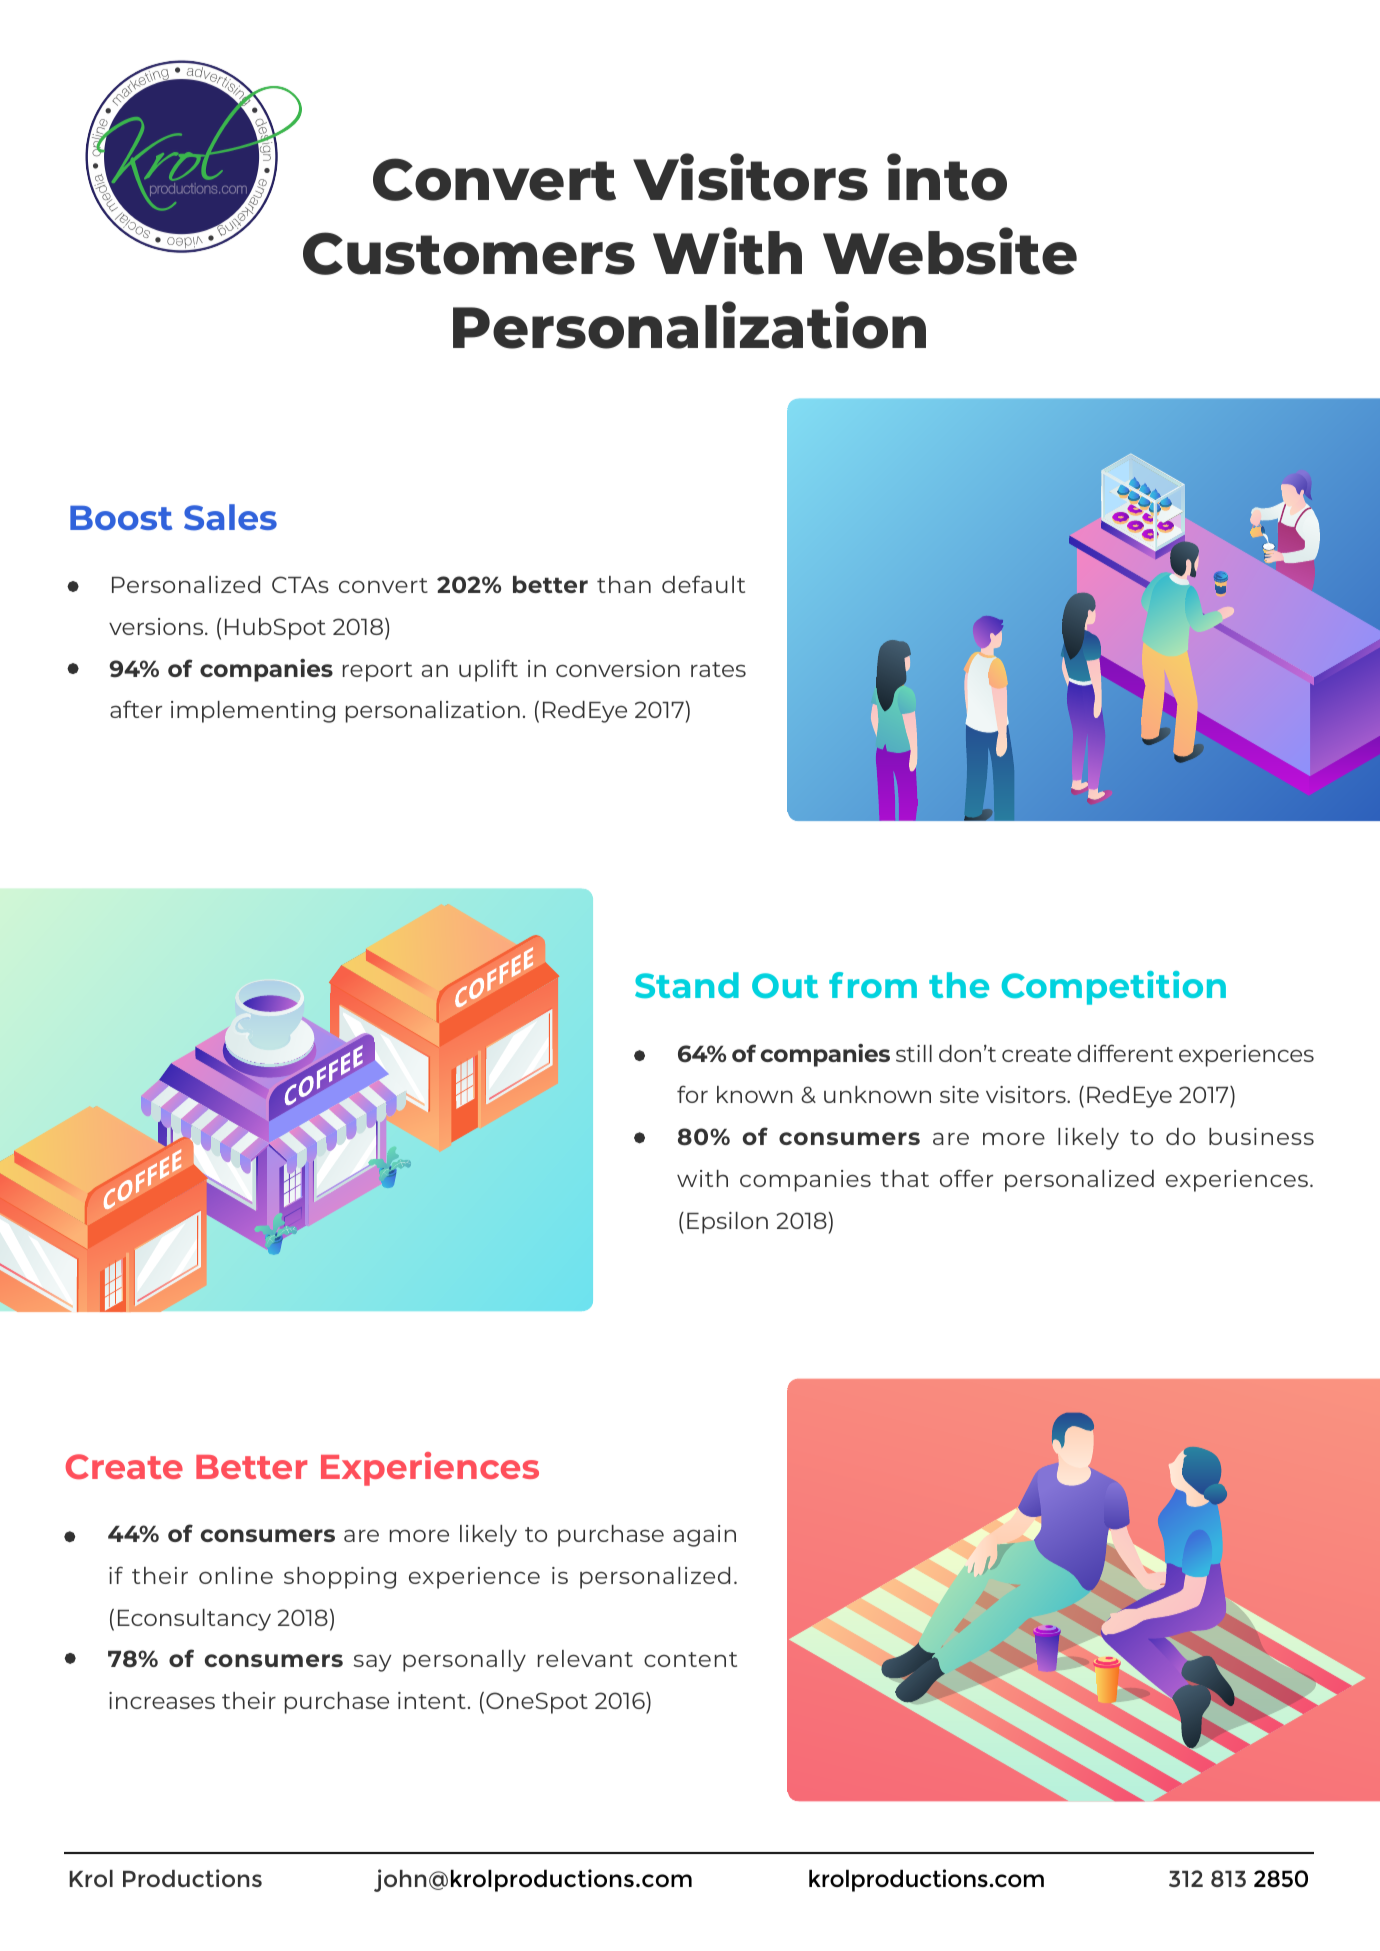 This screenshot has height=1951, width=1380. I want to click on default, so click(703, 584).
